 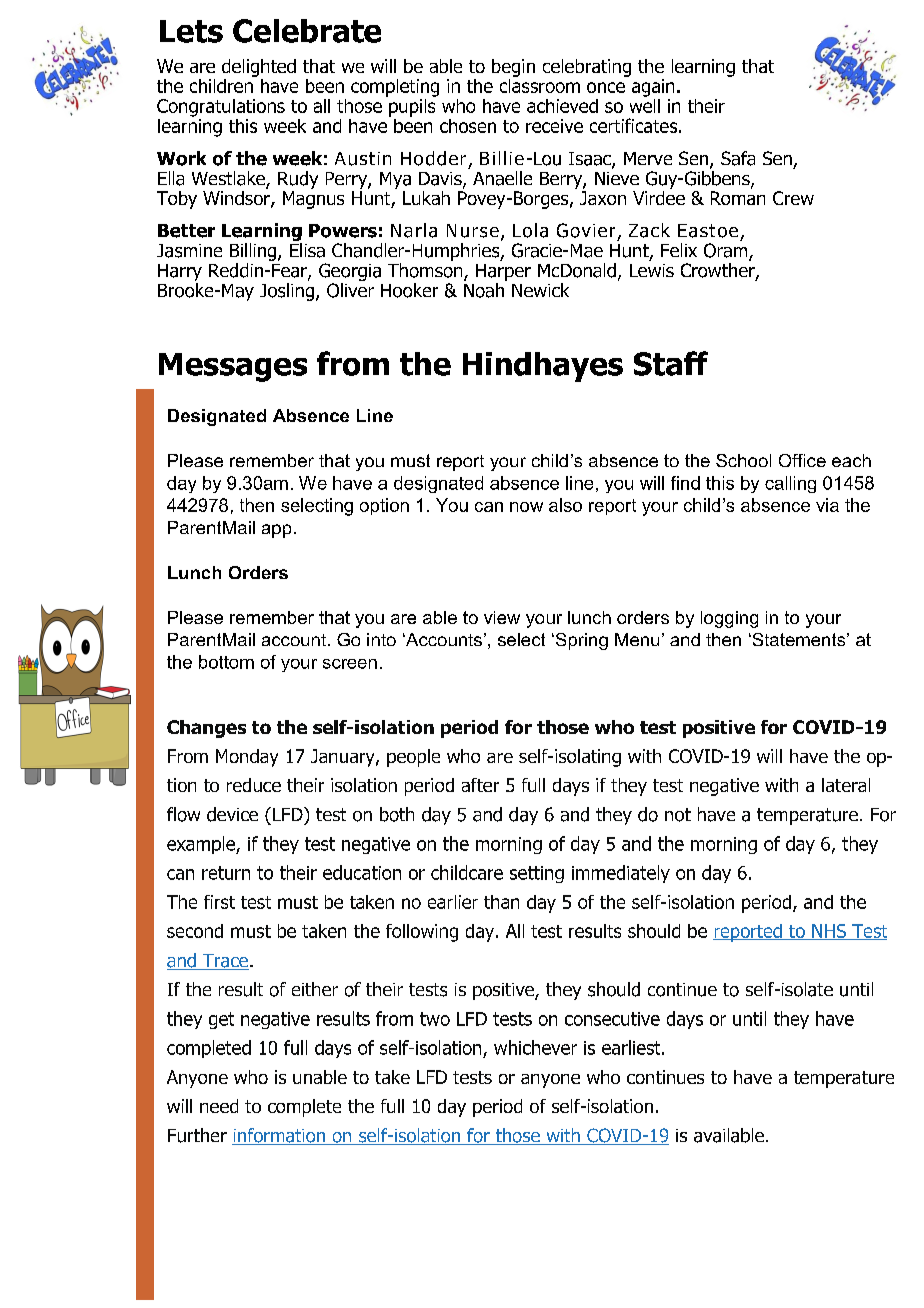 I want to click on delighted, so click(x=259, y=68).
